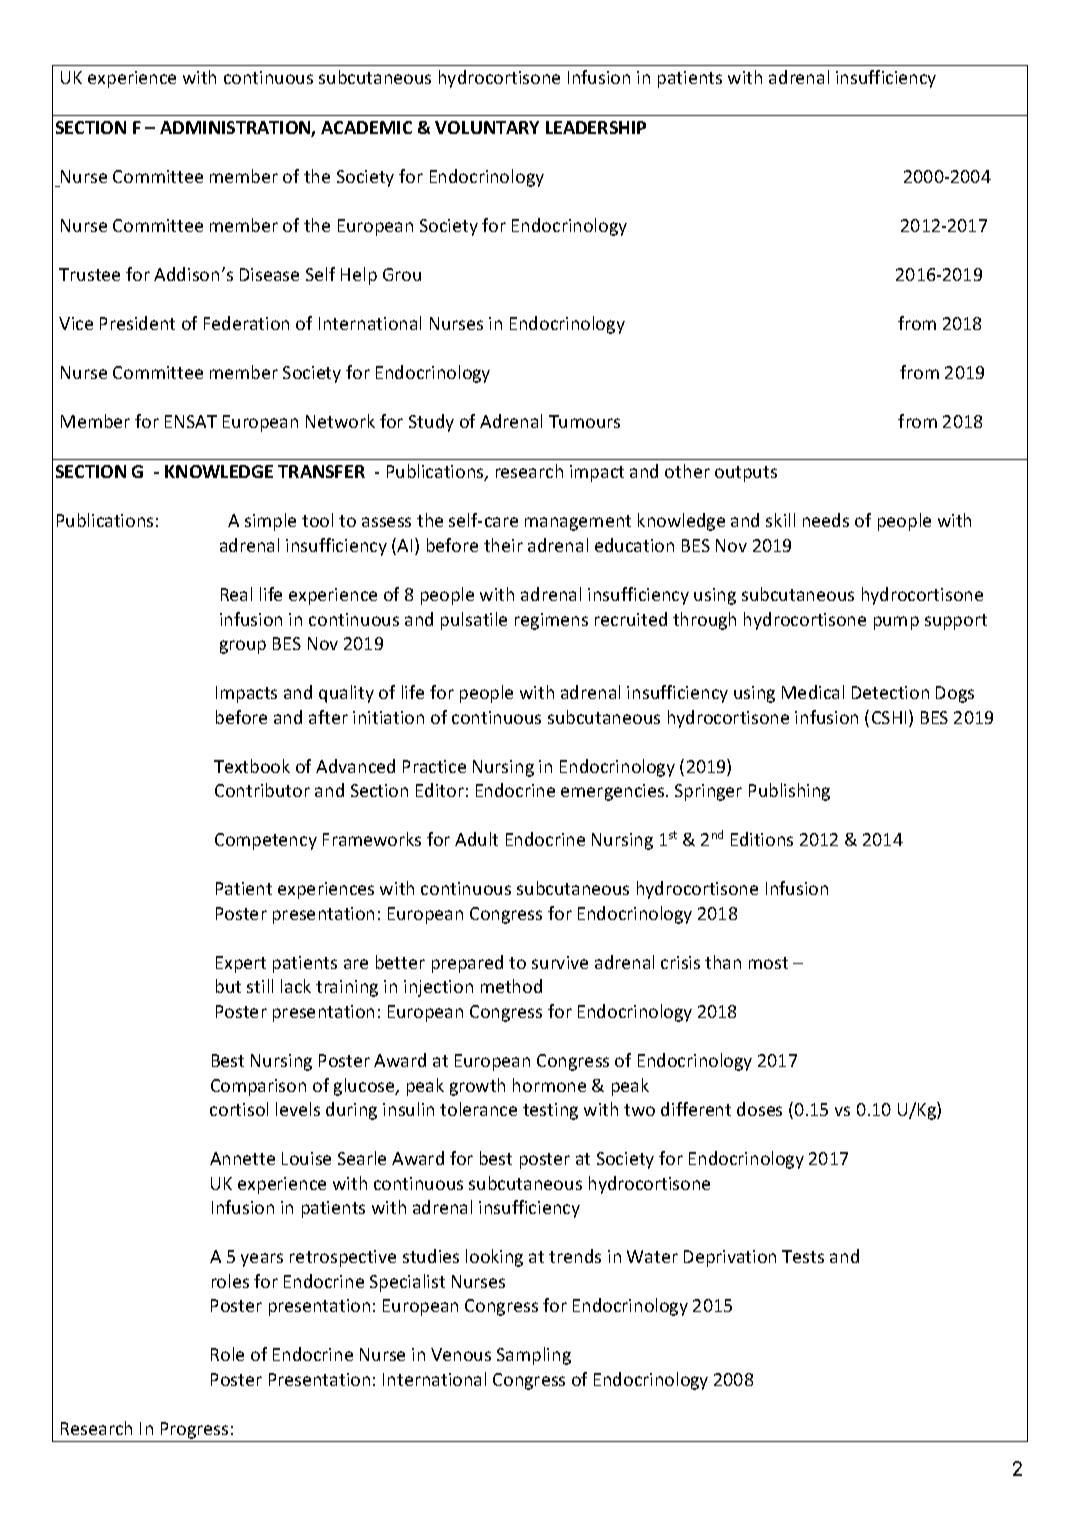 This screenshot has width=1088, height=1537. What do you see at coordinates (487, 127) in the screenshot?
I see `VOLUNTARY` at bounding box center [487, 127].
